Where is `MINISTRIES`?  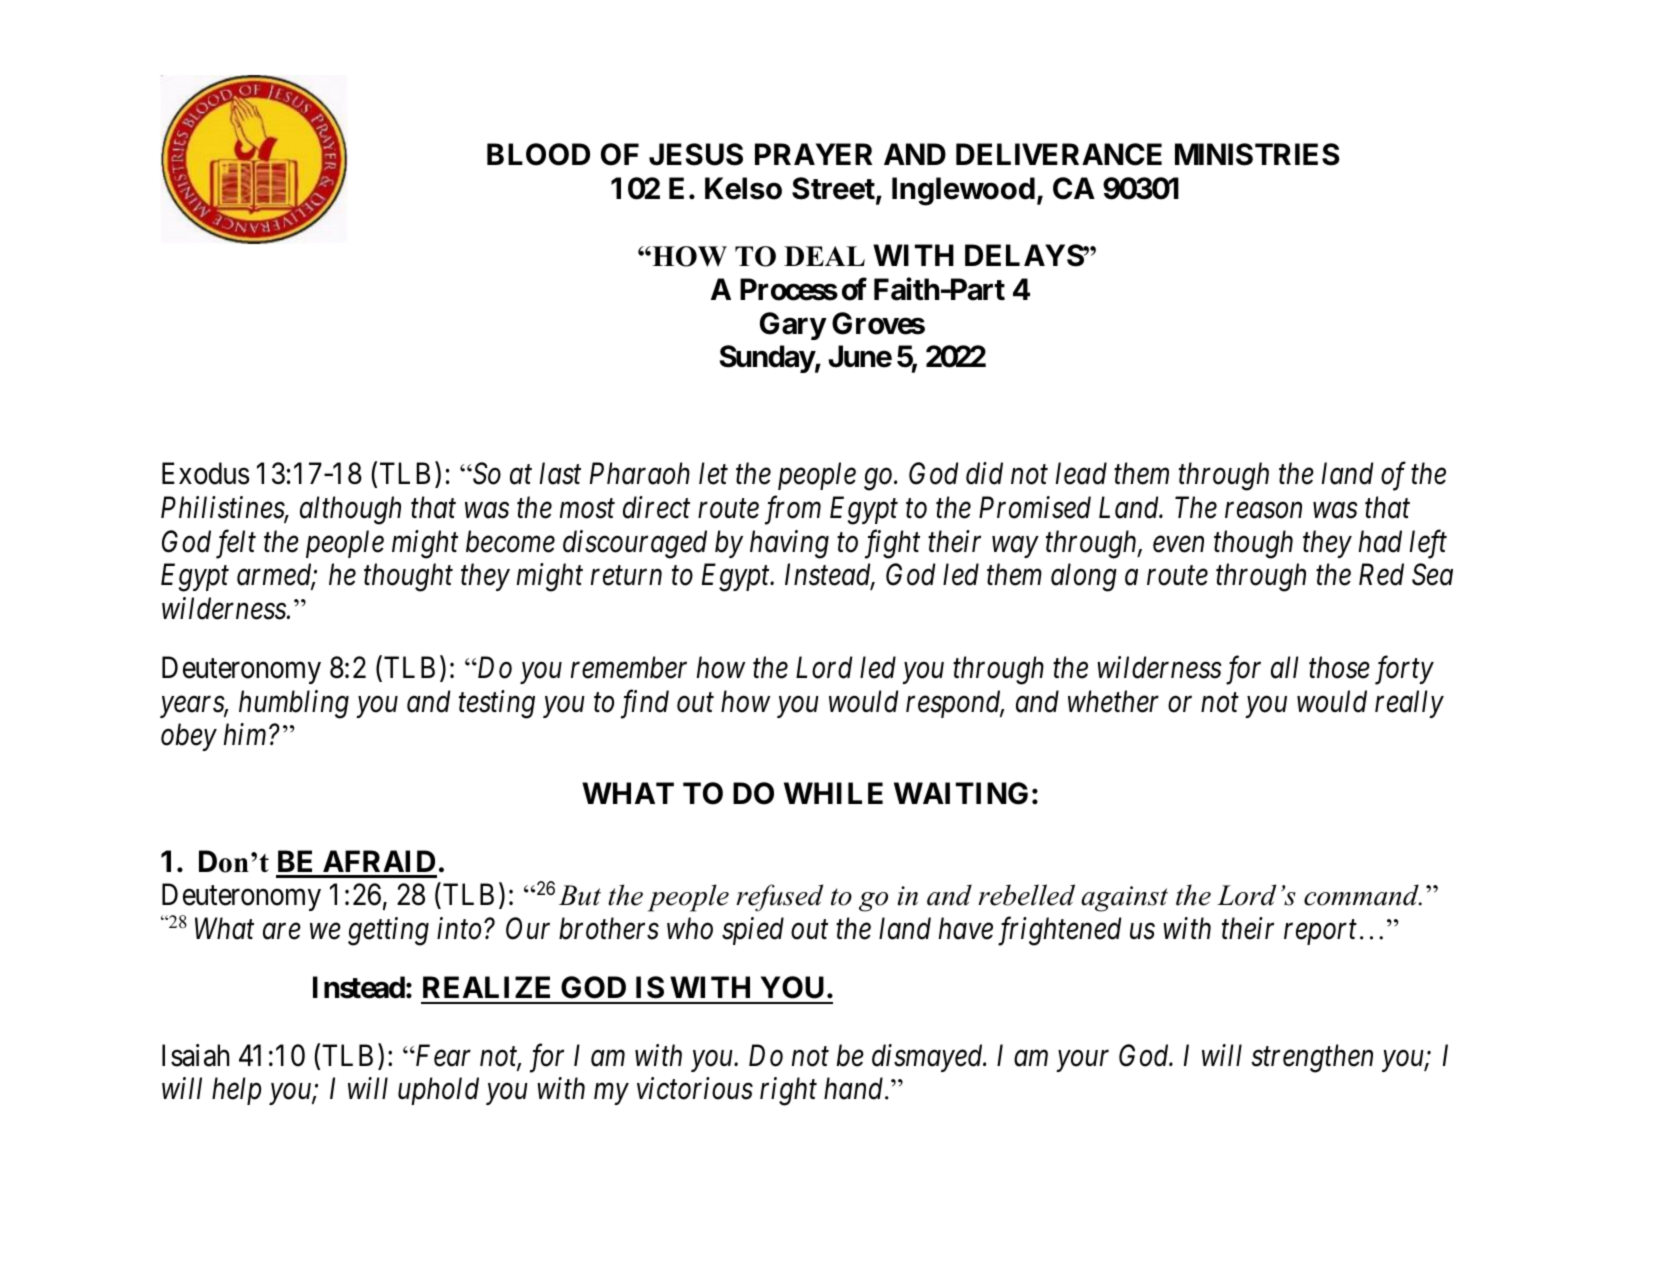 MINISTRIES is located at coordinates (1257, 154).
